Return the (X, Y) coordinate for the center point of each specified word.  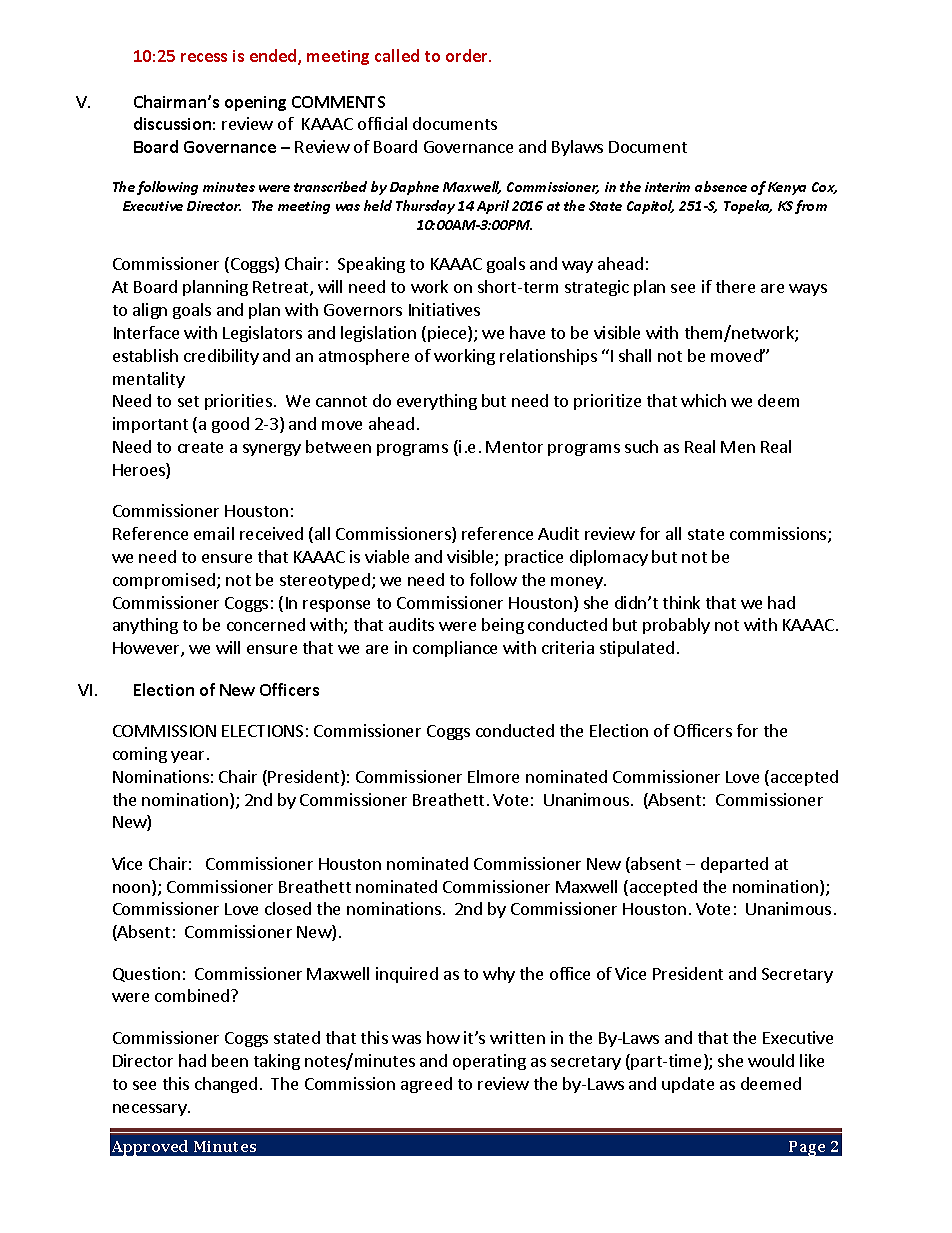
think (681, 602)
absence (721, 186)
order (468, 55)
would (771, 1060)
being (503, 626)
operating (489, 1062)
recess (204, 57)
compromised (165, 581)
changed (226, 1085)
